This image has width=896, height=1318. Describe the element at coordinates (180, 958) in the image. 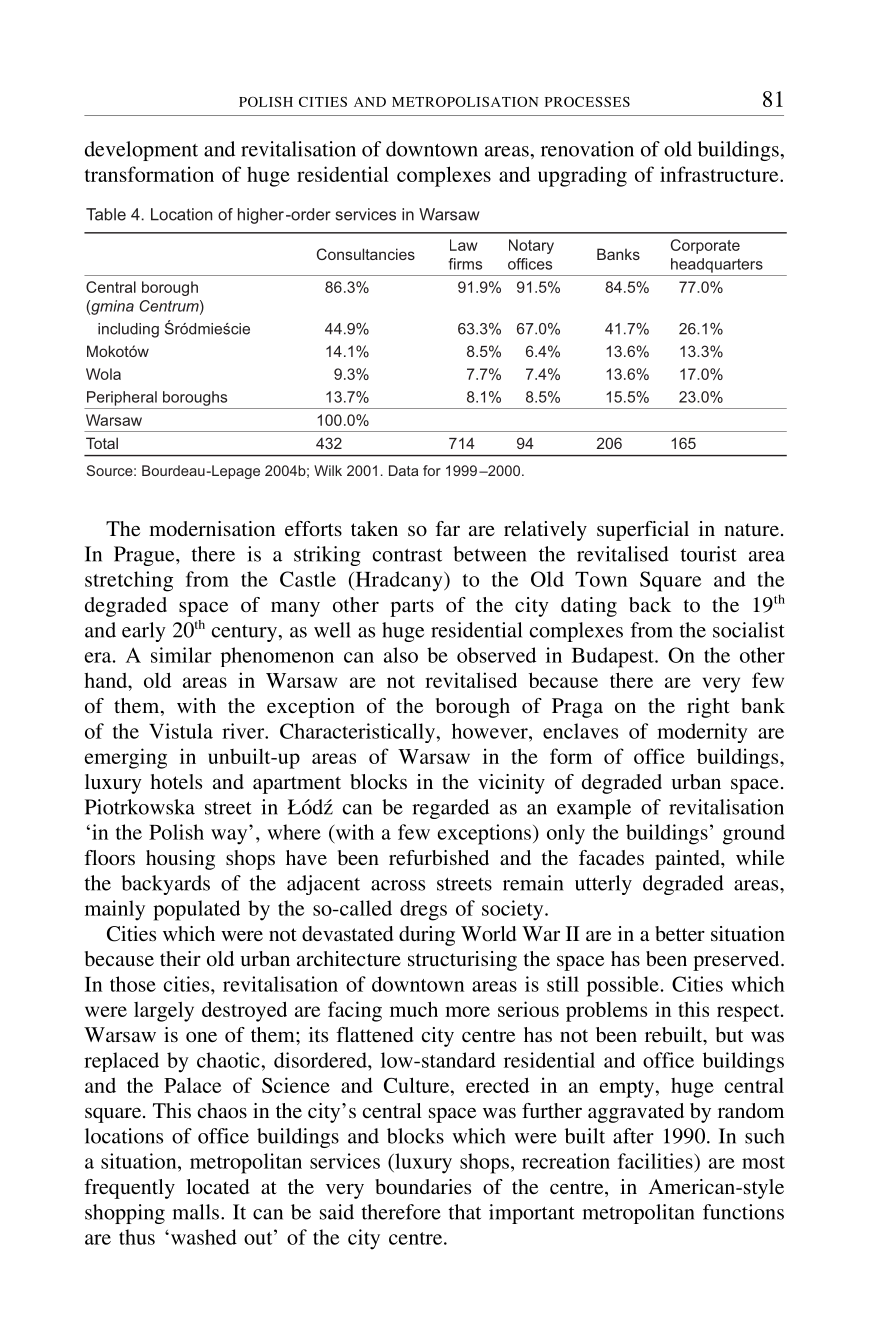

I see `their` at that location.
